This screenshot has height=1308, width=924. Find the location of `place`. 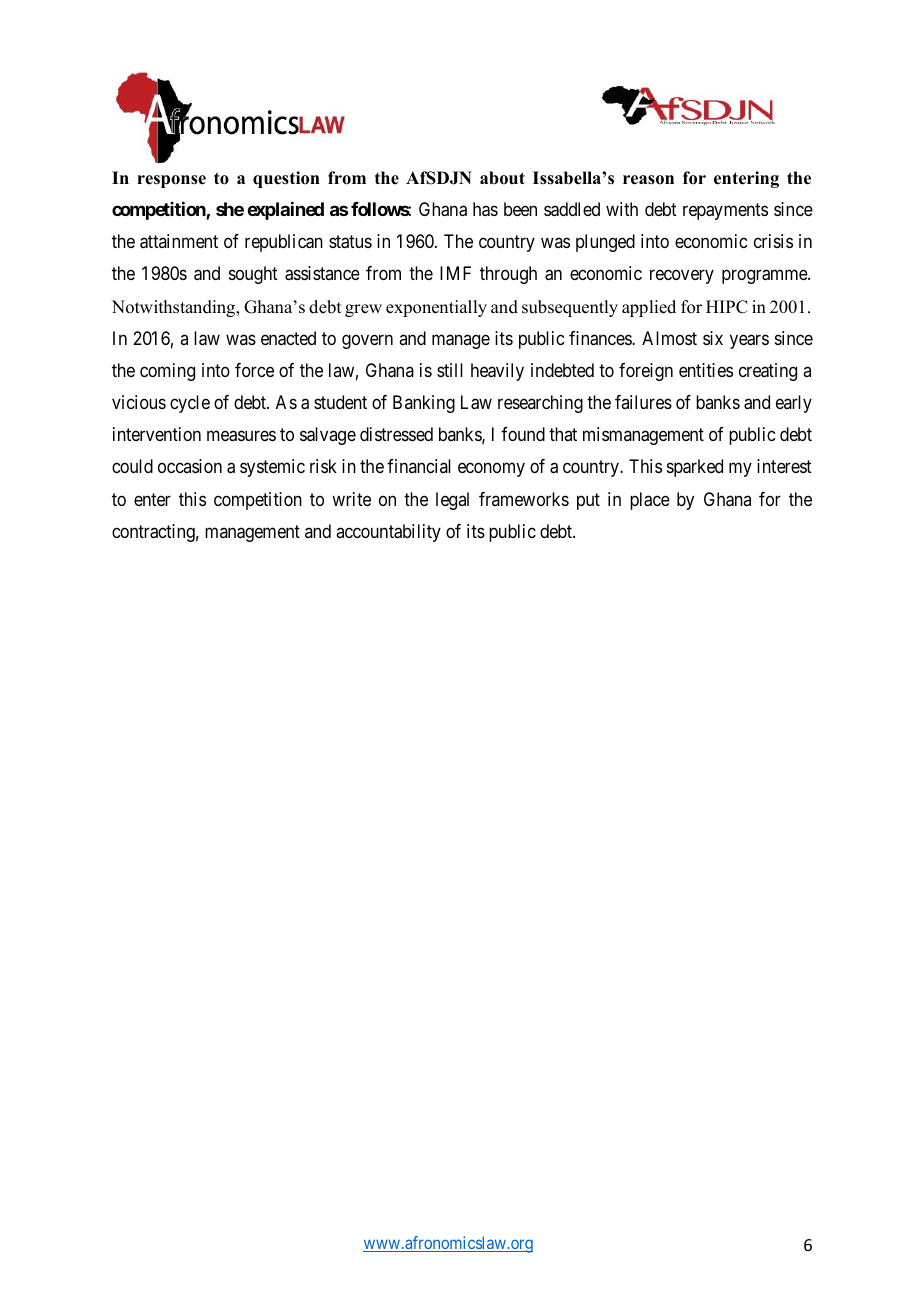

place is located at coordinates (650, 501).
